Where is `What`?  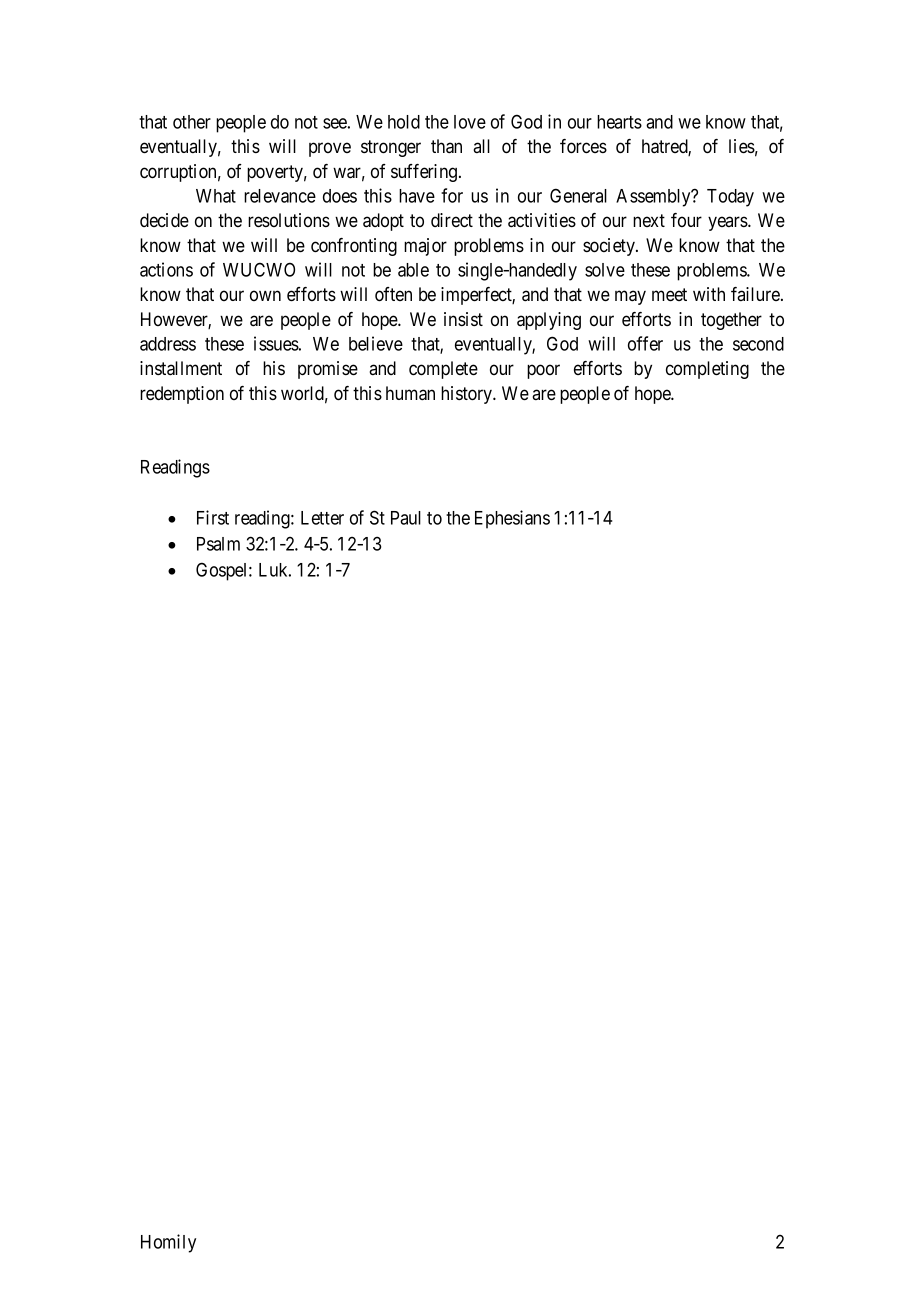 What is located at coordinates (216, 196).
